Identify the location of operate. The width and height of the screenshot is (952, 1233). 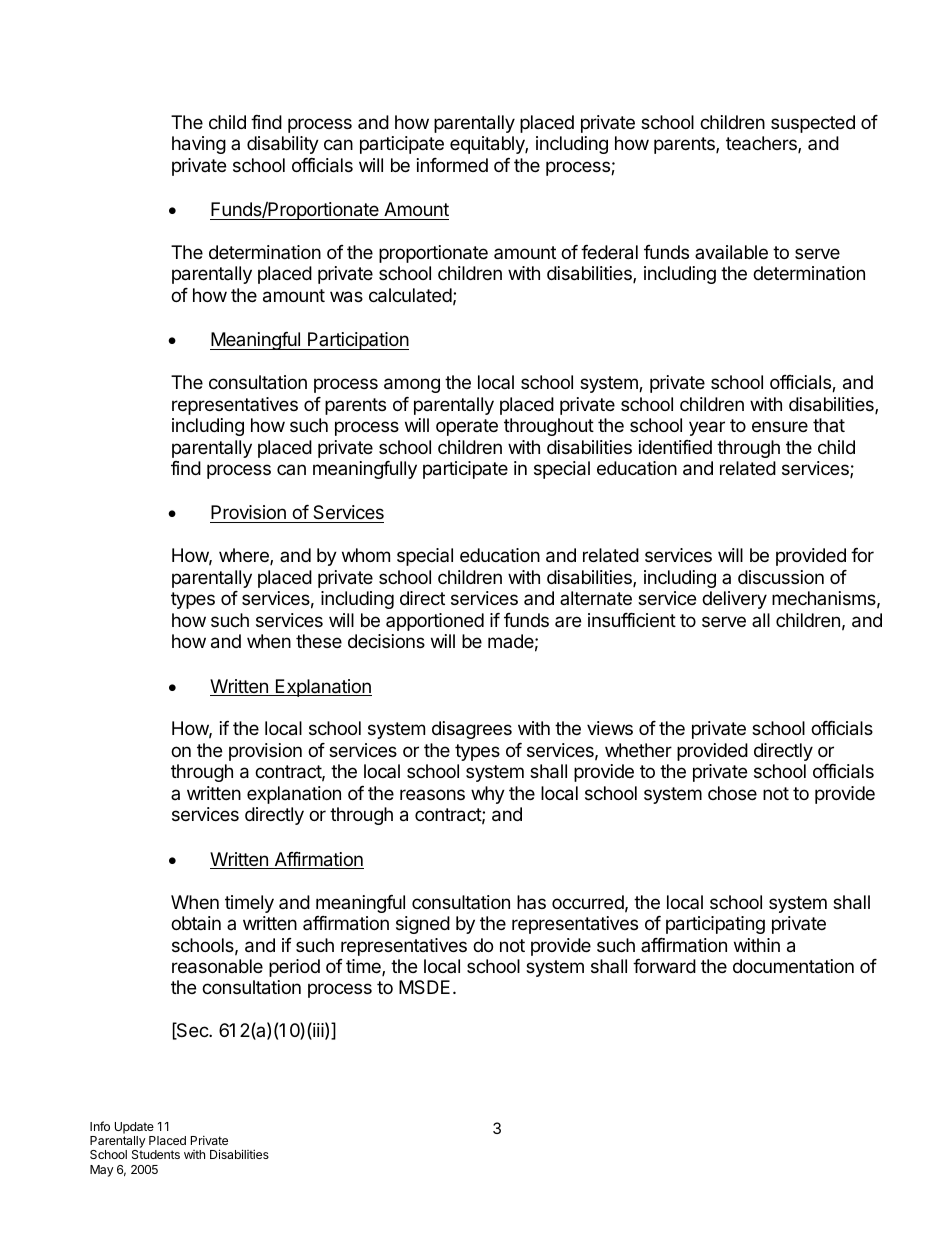
(467, 427).
